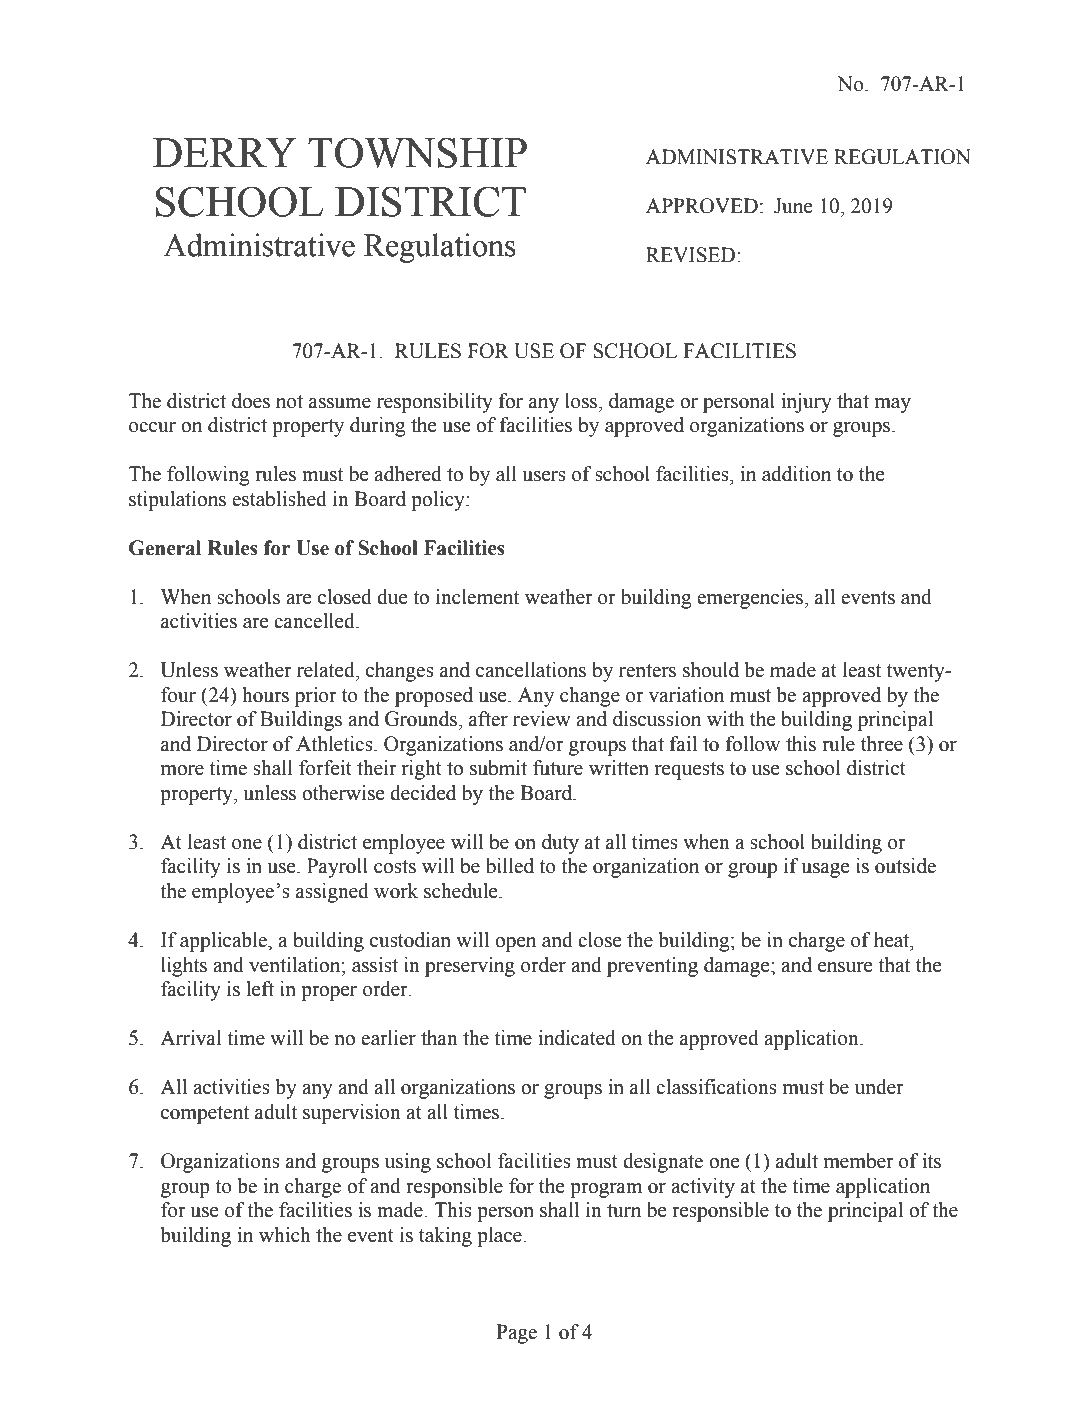  What do you see at coordinates (165, 548) in the screenshot?
I see `General` at bounding box center [165, 548].
